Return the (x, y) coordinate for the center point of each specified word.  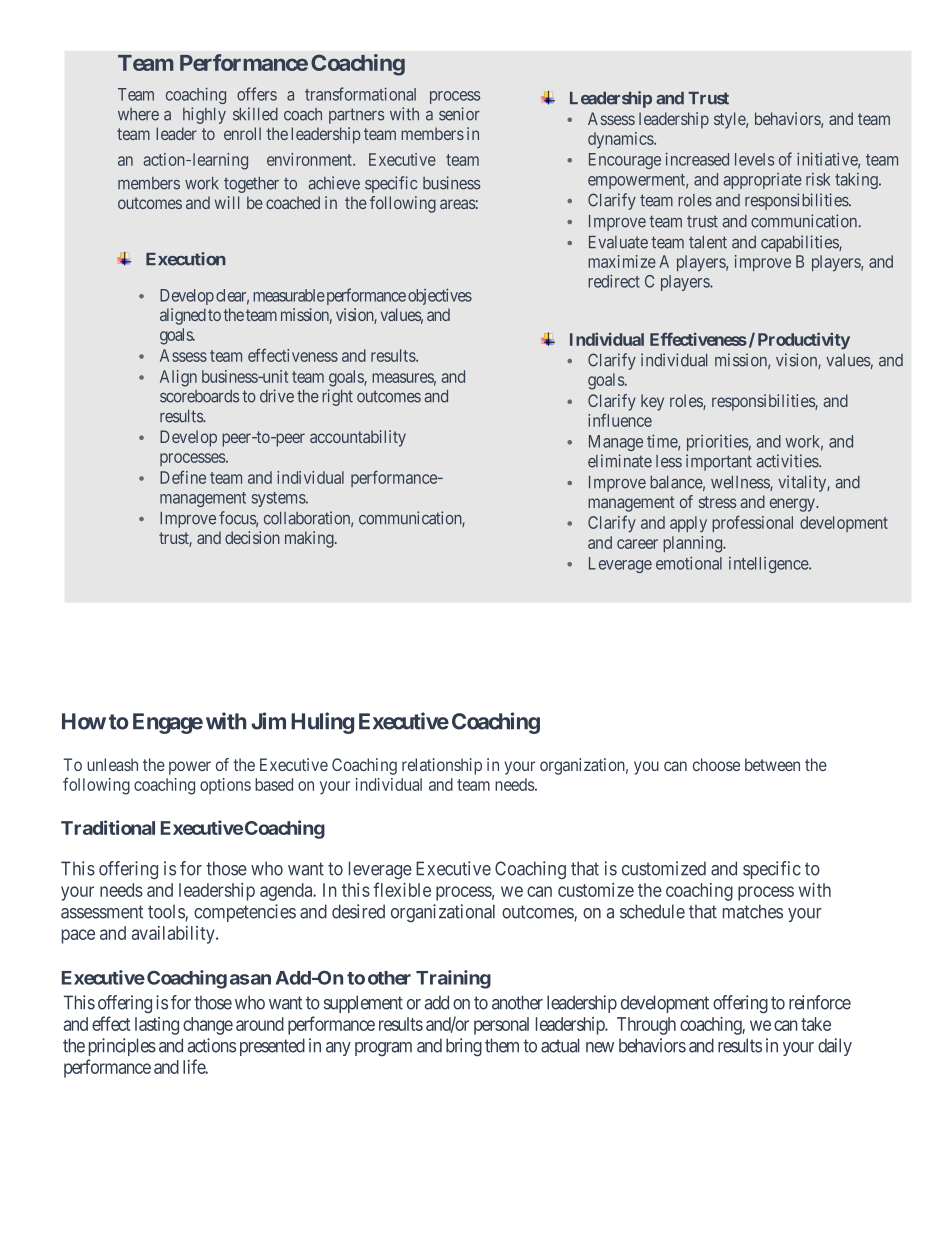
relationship (442, 766)
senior (459, 114)
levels (754, 159)
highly (204, 115)
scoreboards (199, 396)
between (772, 764)
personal (501, 1026)
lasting (157, 1026)
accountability (358, 438)
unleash (112, 764)
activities (788, 461)
